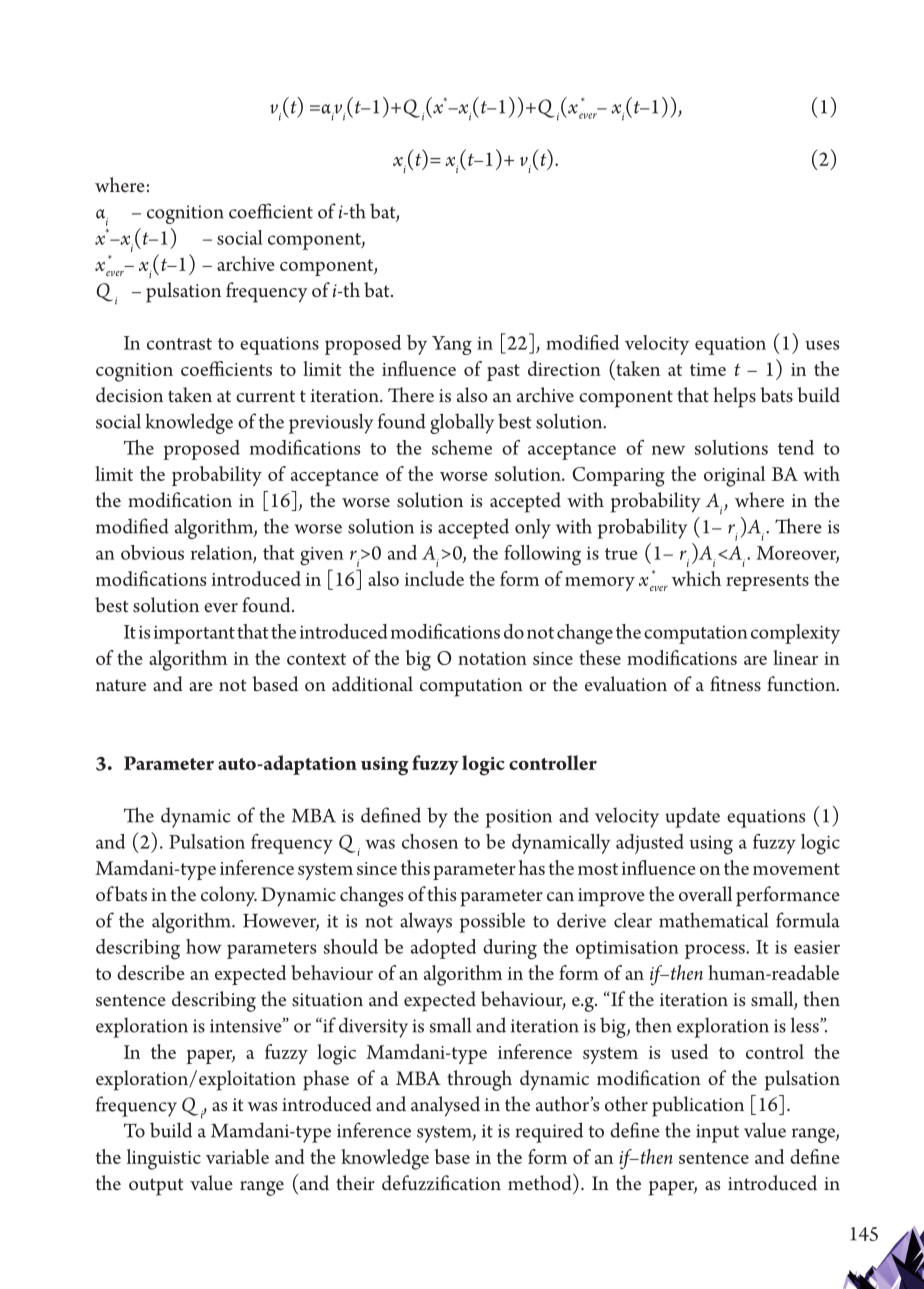  Describe the element at coordinates (179, 344) in the document. I see `contrast` at that location.
